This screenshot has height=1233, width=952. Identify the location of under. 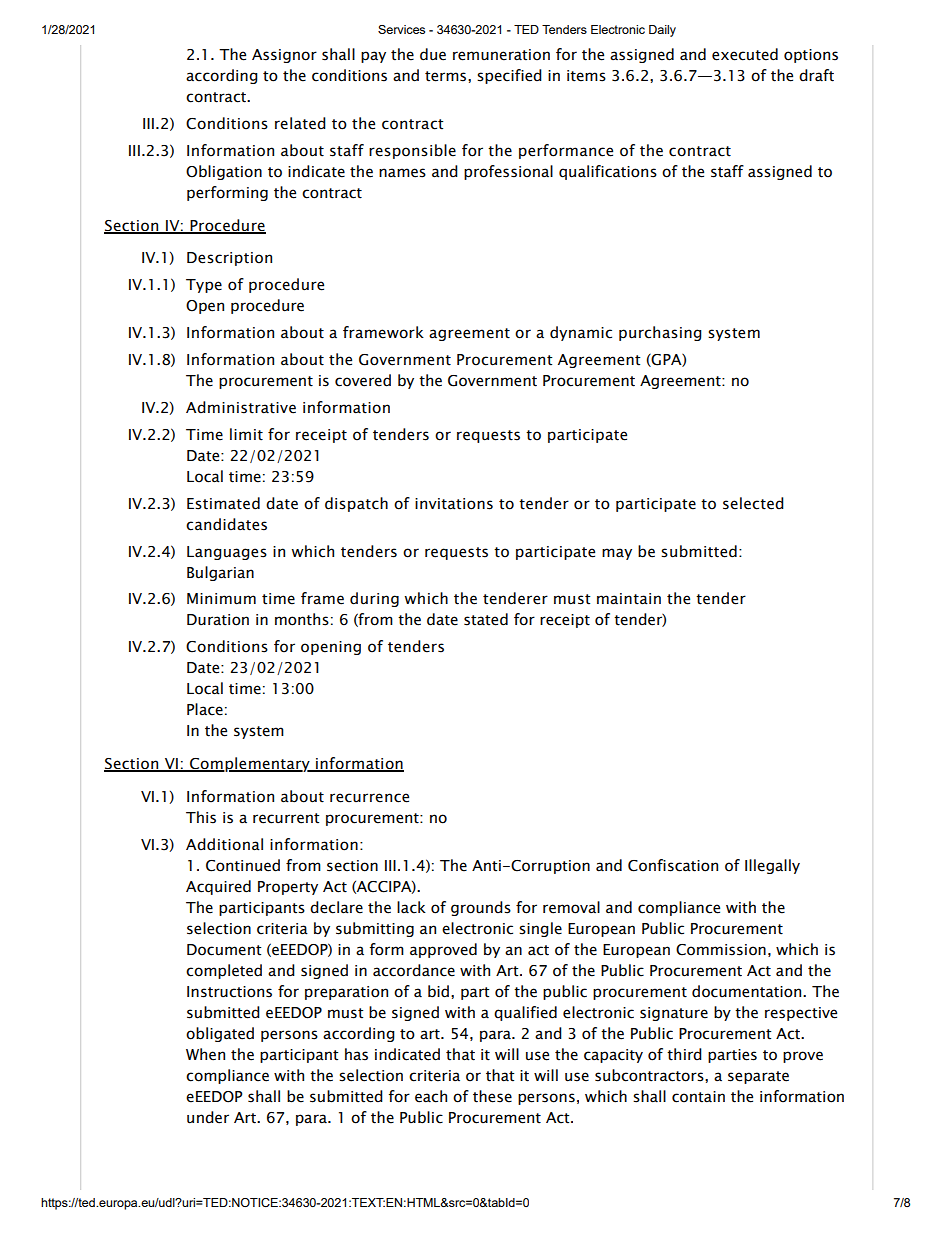
(208, 1117).
